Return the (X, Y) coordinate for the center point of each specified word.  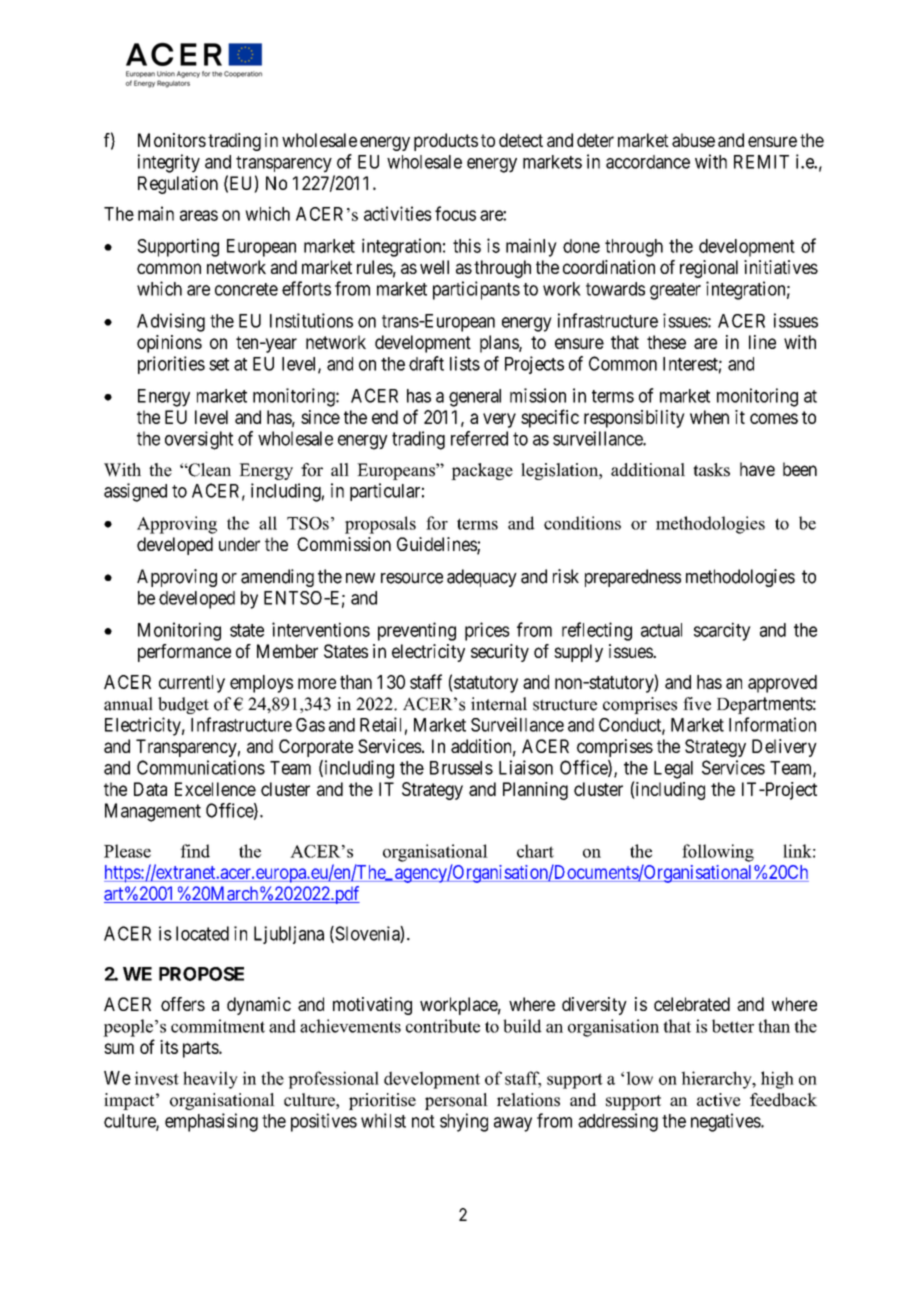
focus (455, 213)
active (718, 1100)
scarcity (722, 631)
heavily (210, 1080)
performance (184, 653)
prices (487, 631)
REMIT (761, 162)
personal (456, 1101)
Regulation (178, 185)
